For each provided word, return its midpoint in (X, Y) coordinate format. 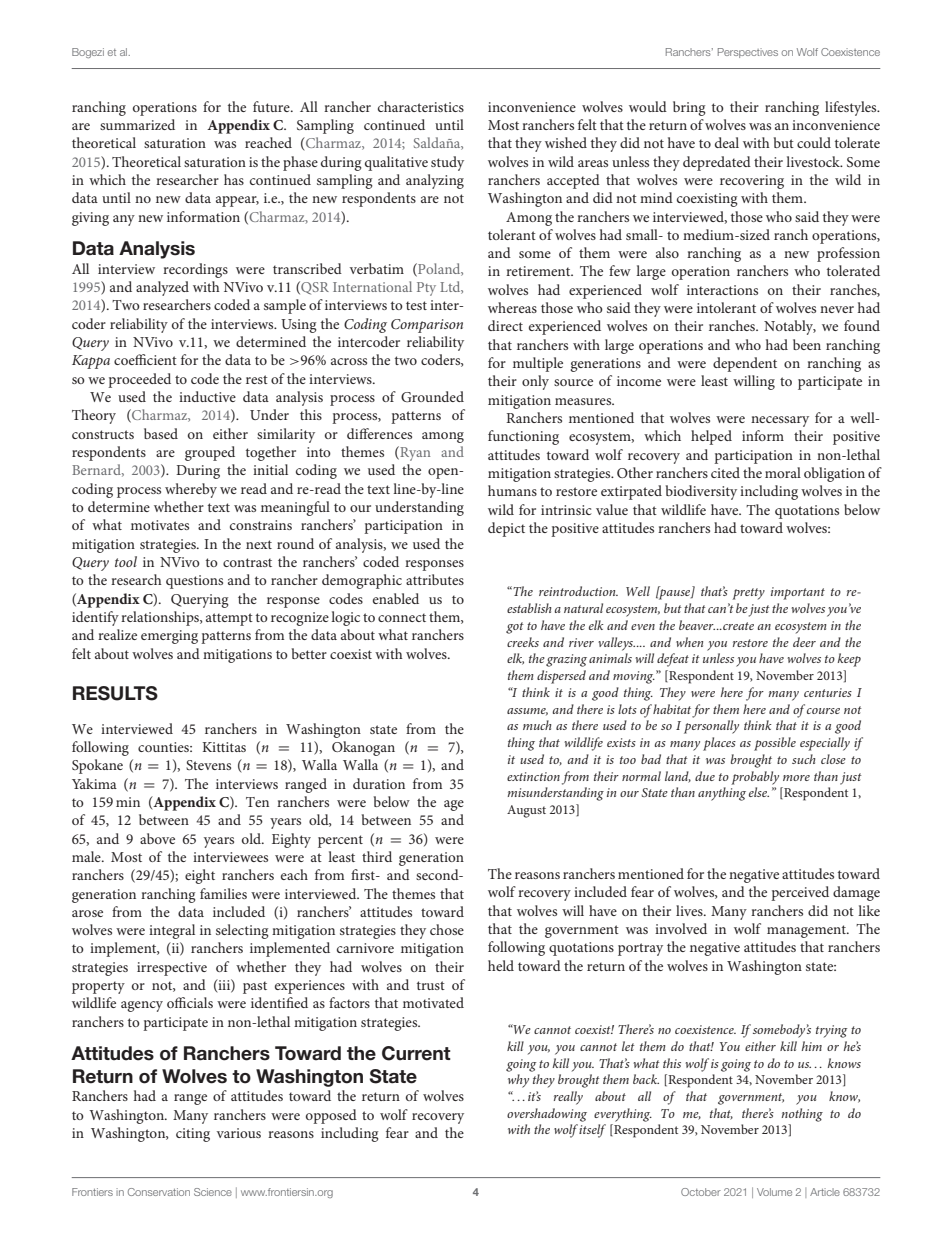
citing (193, 1135)
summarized (137, 124)
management (807, 931)
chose (447, 929)
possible (775, 744)
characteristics (421, 106)
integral (172, 931)
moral (783, 472)
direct (505, 325)
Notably (790, 327)
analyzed (162, 288)
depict (506, 529)
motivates (160, 525)
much (537, 725)
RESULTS (115, 693)
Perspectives (748, 53)
